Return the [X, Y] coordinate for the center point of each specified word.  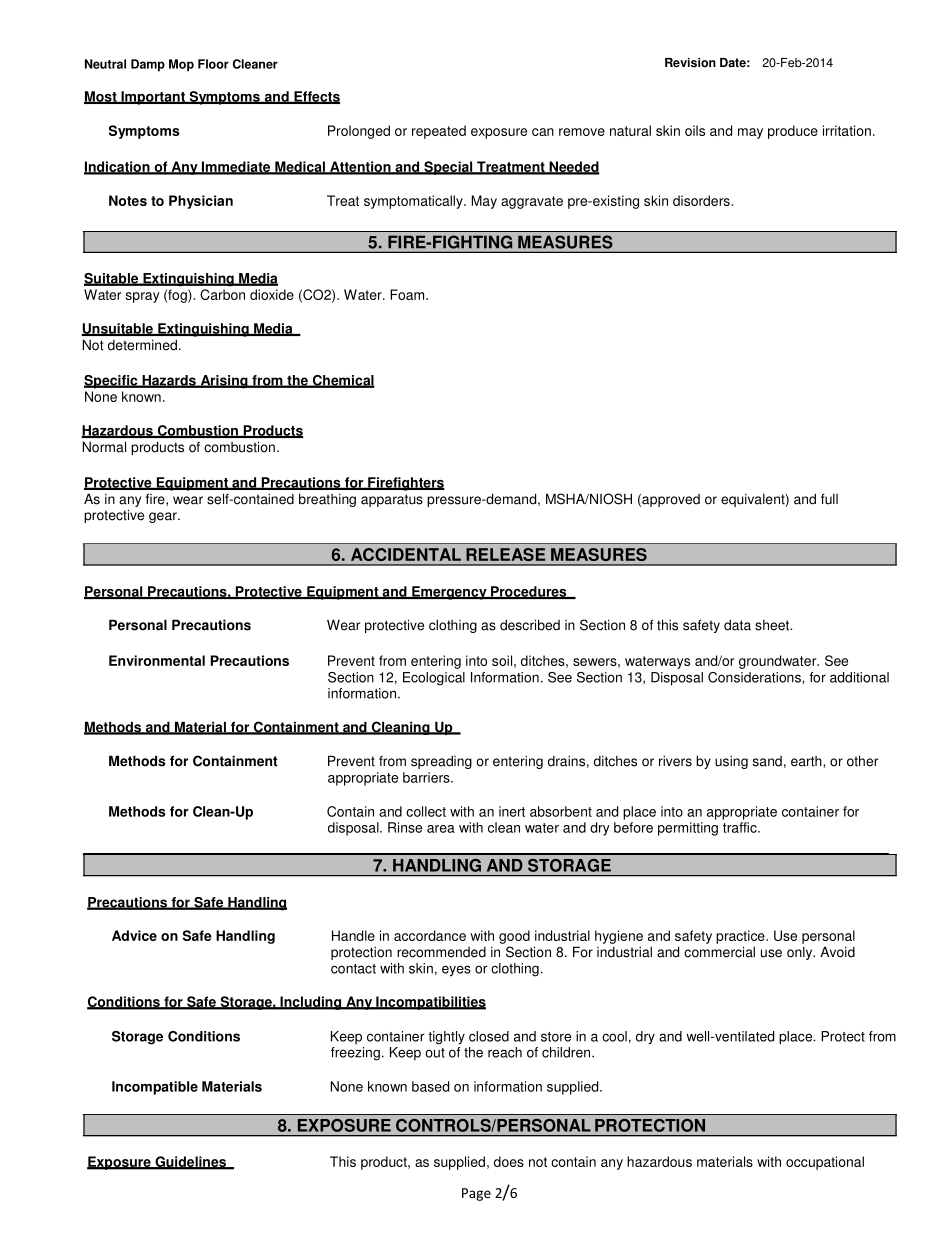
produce [793, 132]
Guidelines [191, 1162]
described [530, 625]
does [509, 1161]
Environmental [157, 660]
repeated [439, 132]
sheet [773, 625]
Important [153, 98]
